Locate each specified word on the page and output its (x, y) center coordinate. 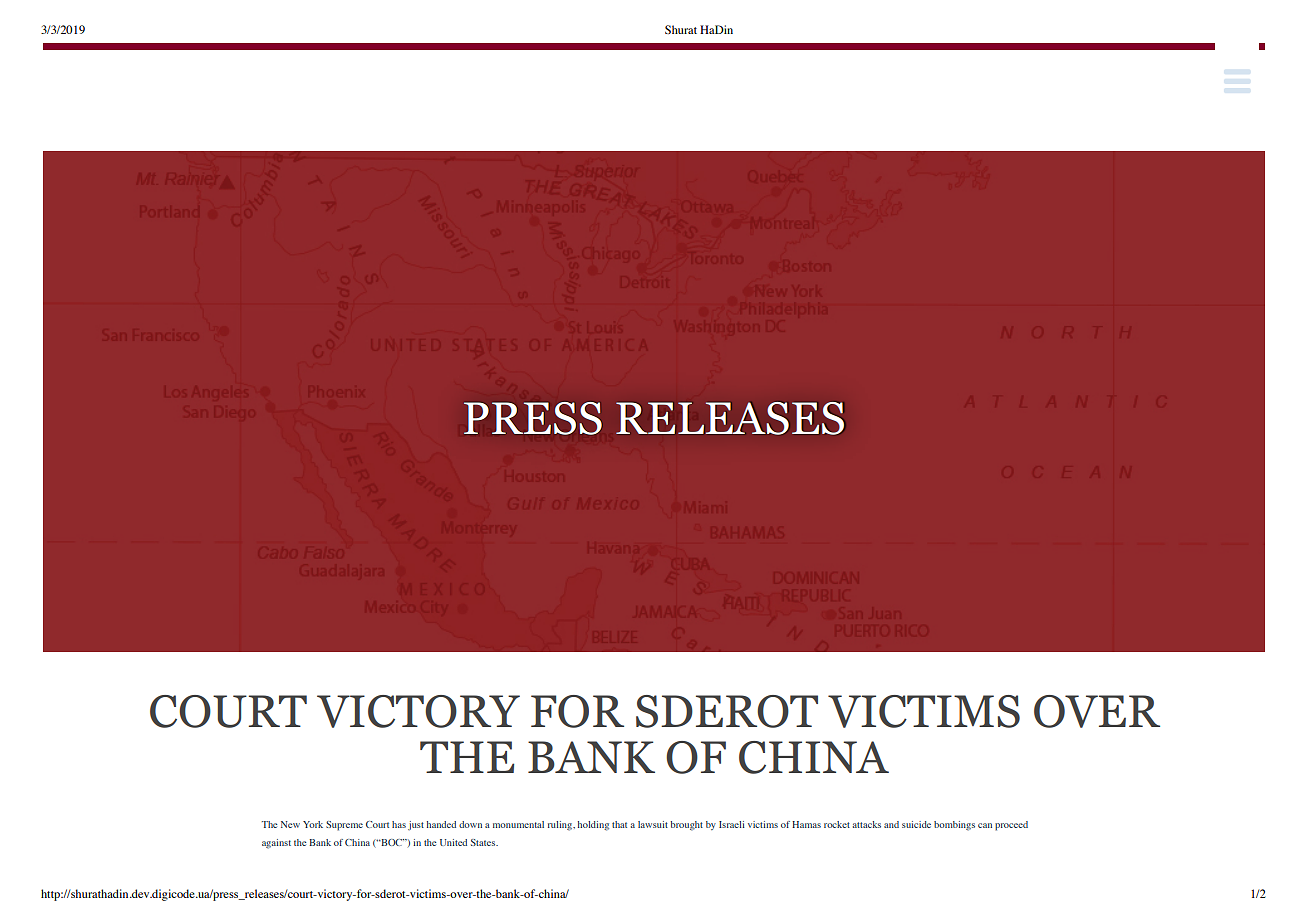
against (276, 844)
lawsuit (653, 824)
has (399, 824)
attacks (867, 824)
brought (686, 826)
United (453, 842)
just (416, 825)
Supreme (344, 826)
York (313, 824)
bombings (954, 826)
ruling (561, 826)
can (985, 825)
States (484, 842)
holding (593, 826)
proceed (1011, 826)
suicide (916, 824)
